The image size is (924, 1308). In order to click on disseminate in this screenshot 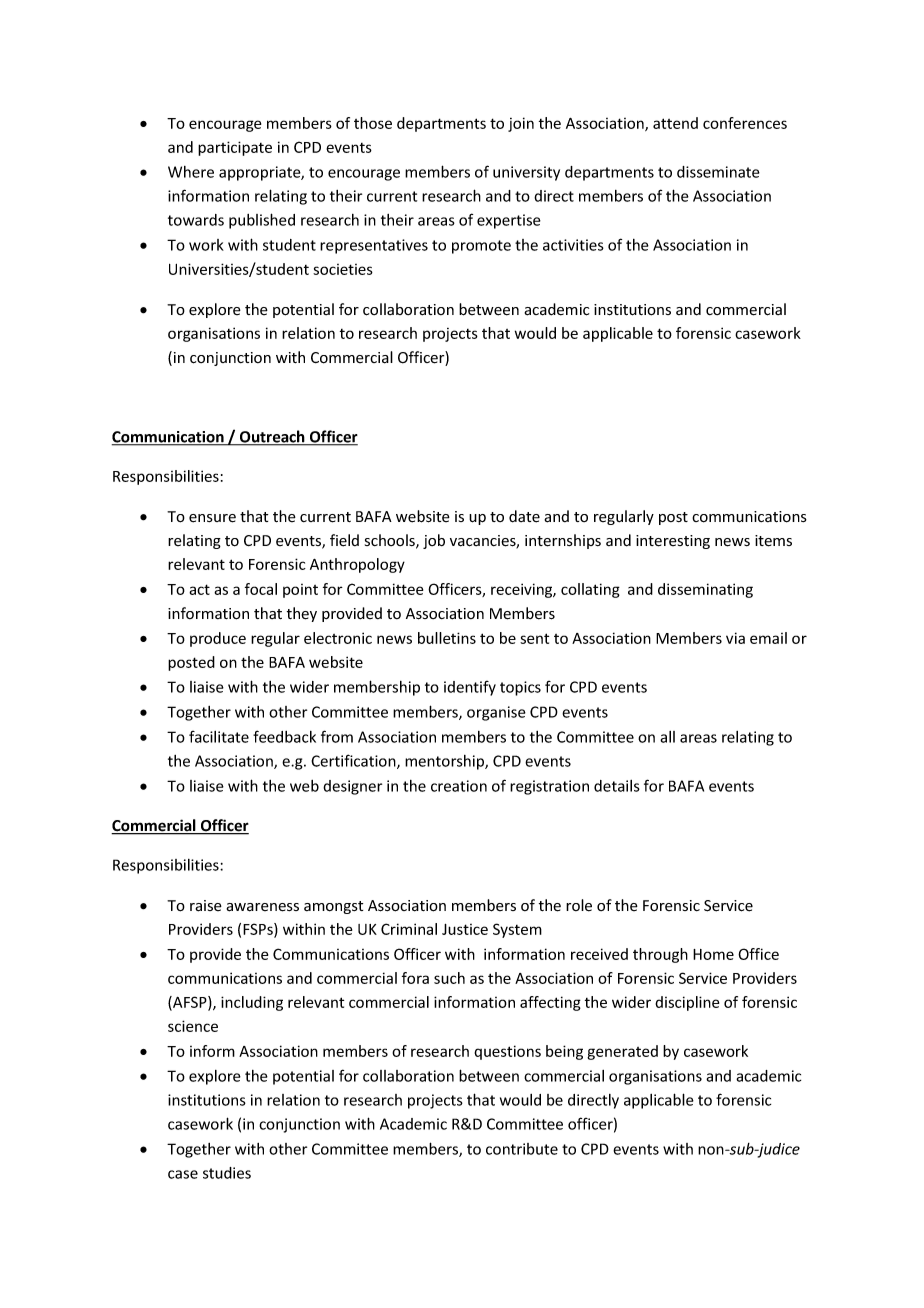, I will do `click(718, 172)`.
